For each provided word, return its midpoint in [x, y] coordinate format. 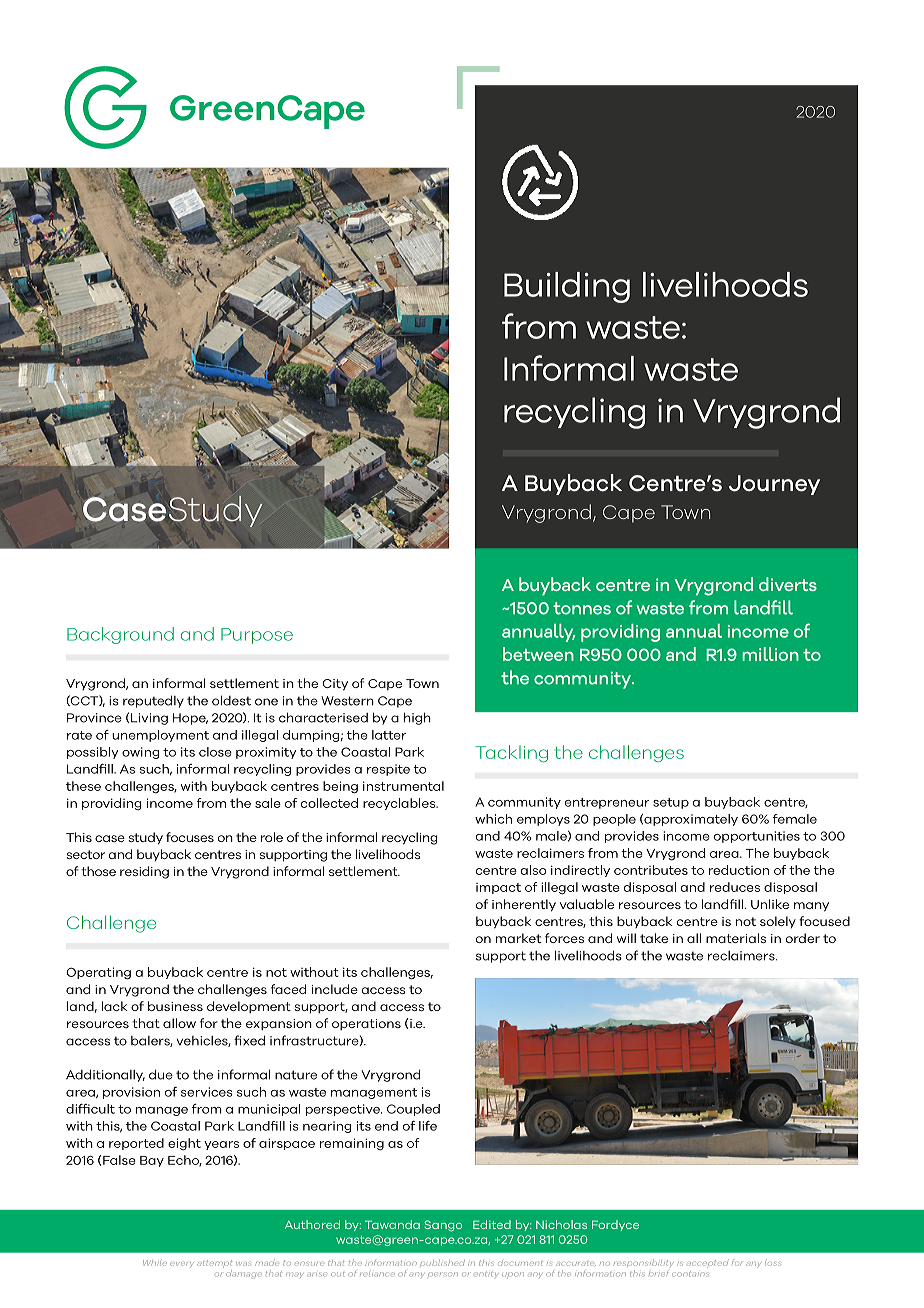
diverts [788, 584]
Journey [774, 485]
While [155, 1263]
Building [567, 287]
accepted [708, 1263]
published [442, 1263]
